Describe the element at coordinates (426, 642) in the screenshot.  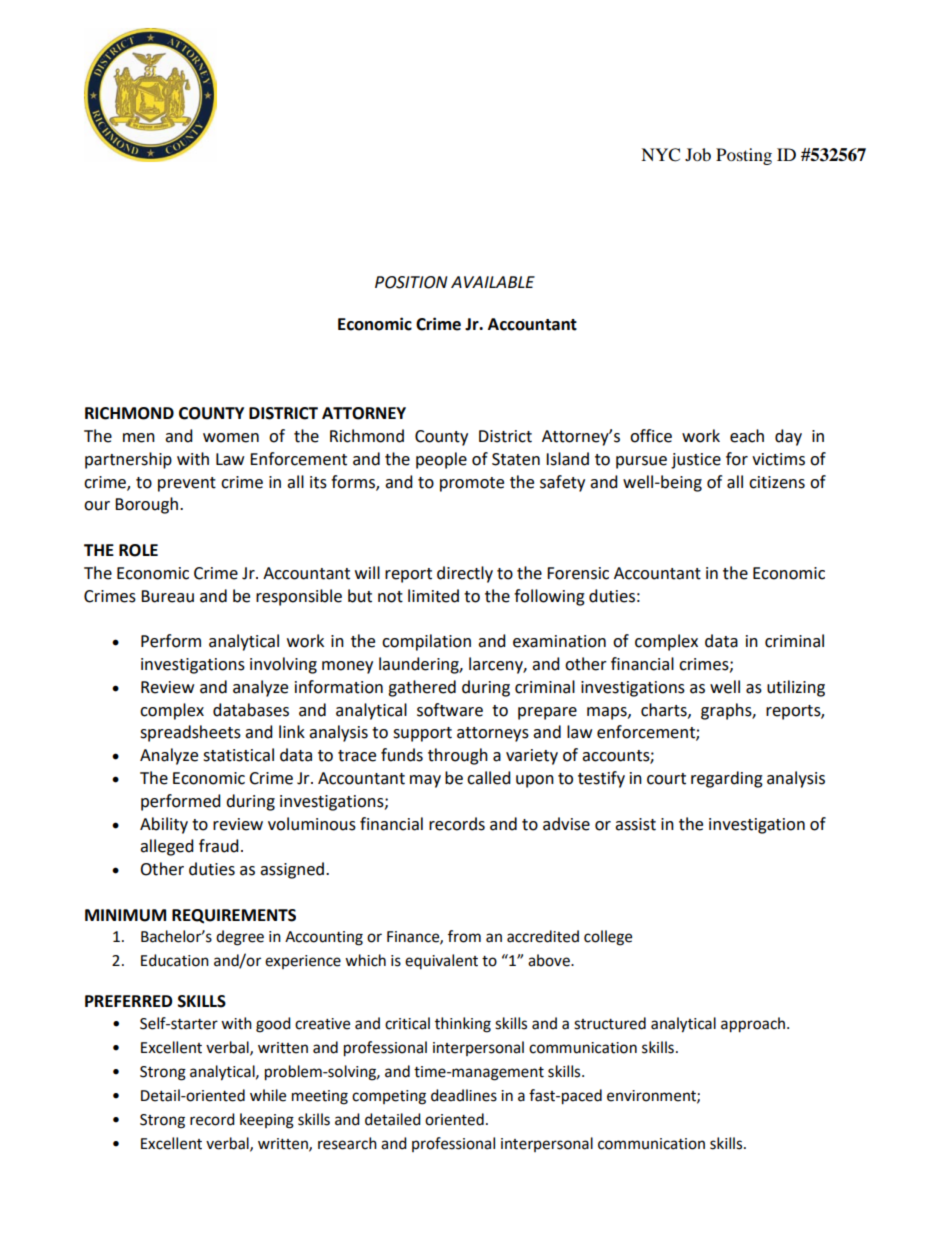
I see `compilation` at that location.
